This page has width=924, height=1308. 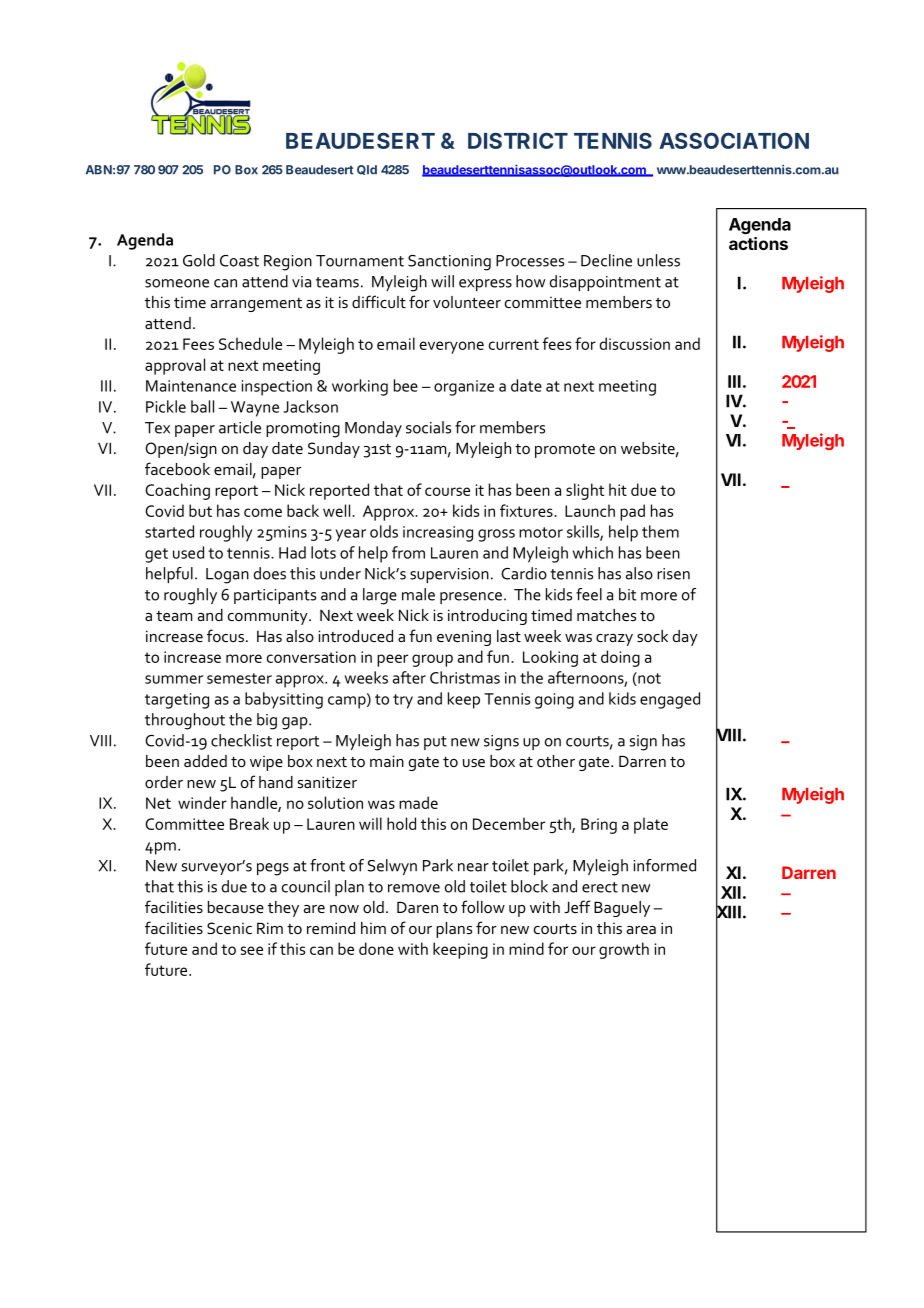 What do you see at coordinates (367, 170) in the page?
I see `Qld` at bounding box center [367, 170].
